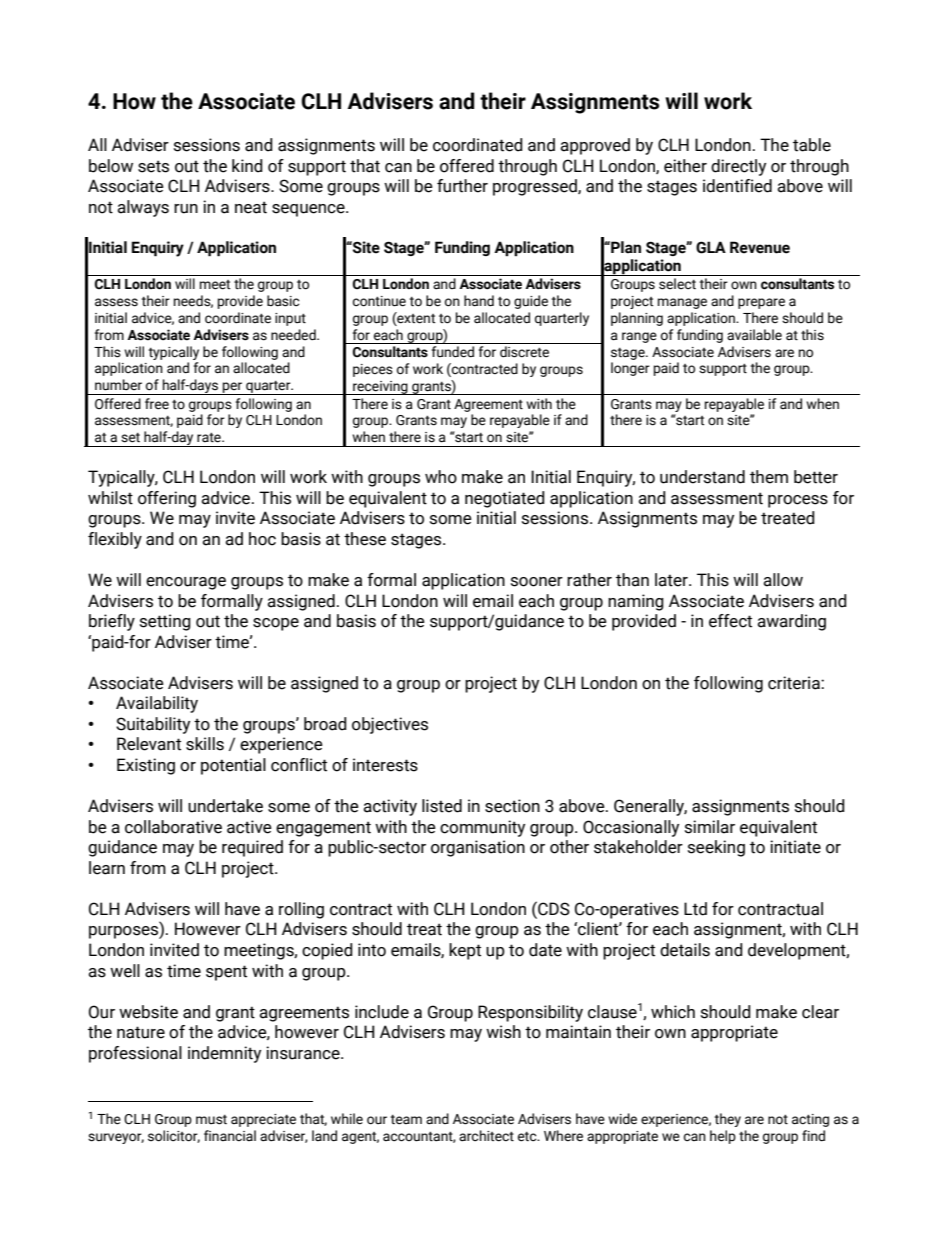 The width and height of the image is (952, 1233). What do you see at coordinates (462, 186) in the image?
I see `further` at bounding box center [462, 186].
